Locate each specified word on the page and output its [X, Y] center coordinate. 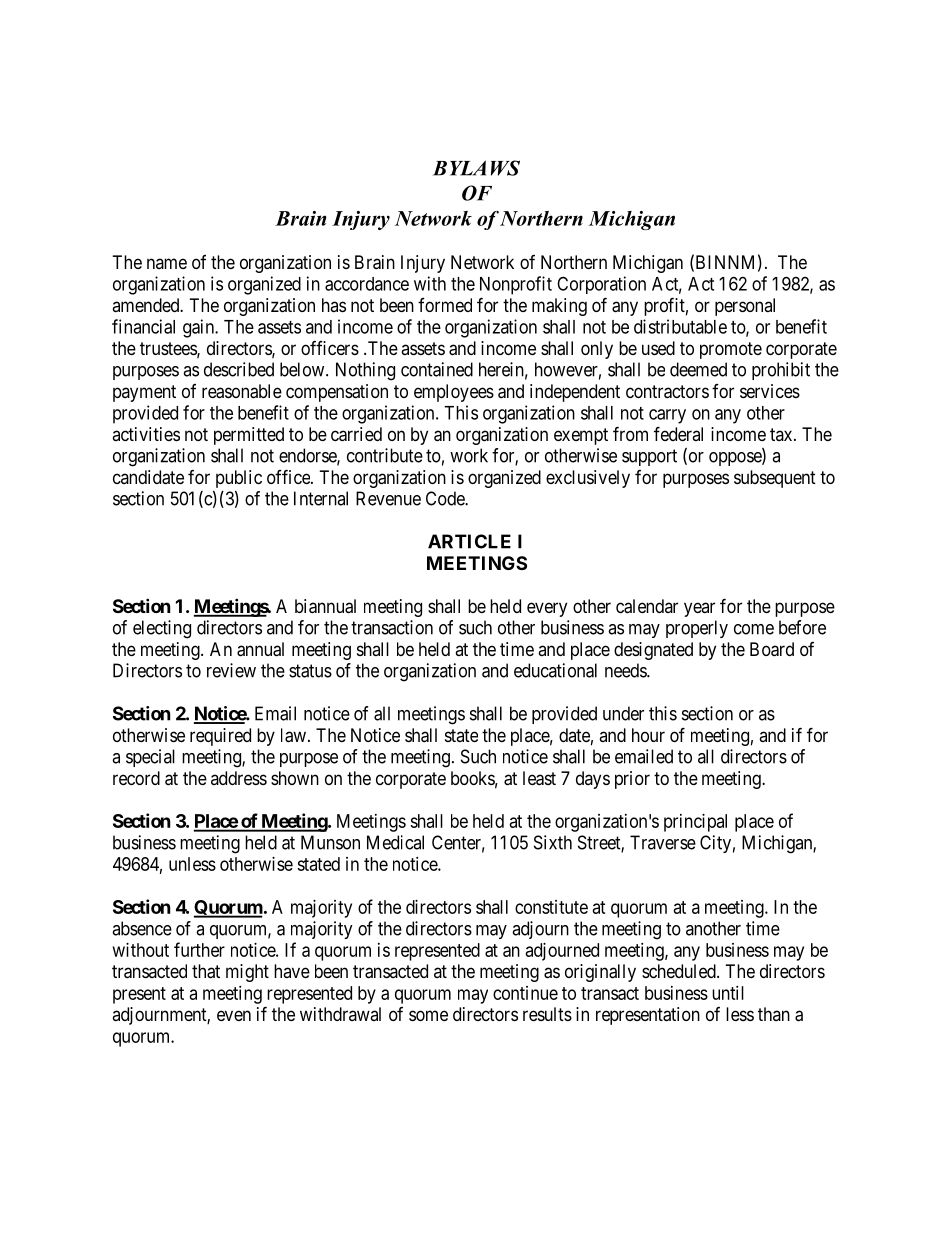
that [206, 971]
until [728, 993]
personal [745, 307]
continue [525, 993]
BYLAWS [476, 168]
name [167, 263]
